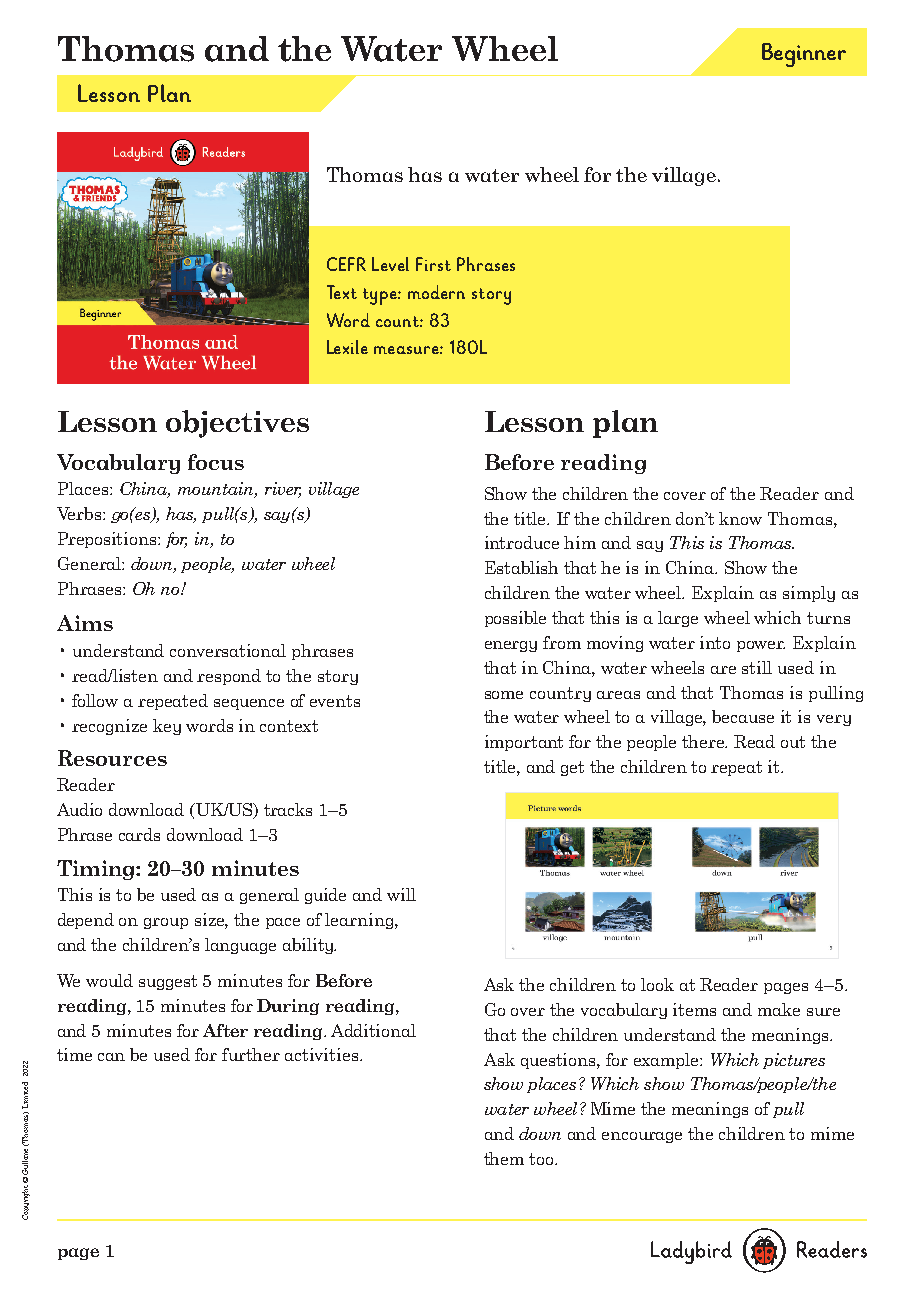  What do you see at coordinates (390, 264) in the image?
I see `Level` at bounding box center [390, 264].
